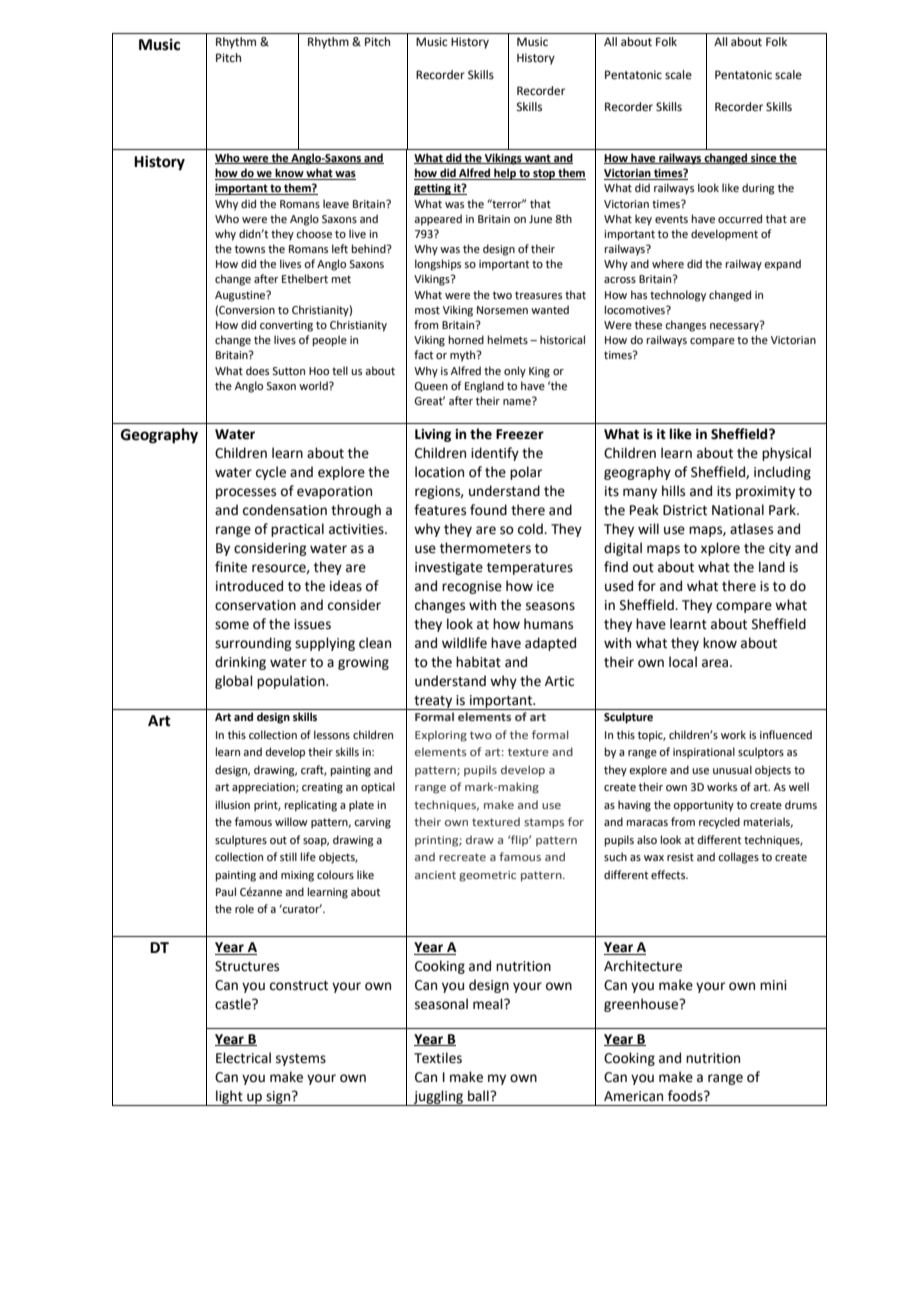 The width and height of the image is (924, 1308). Describe the element at coordinates (336, 203) in the image. I see `leave` at that location.
